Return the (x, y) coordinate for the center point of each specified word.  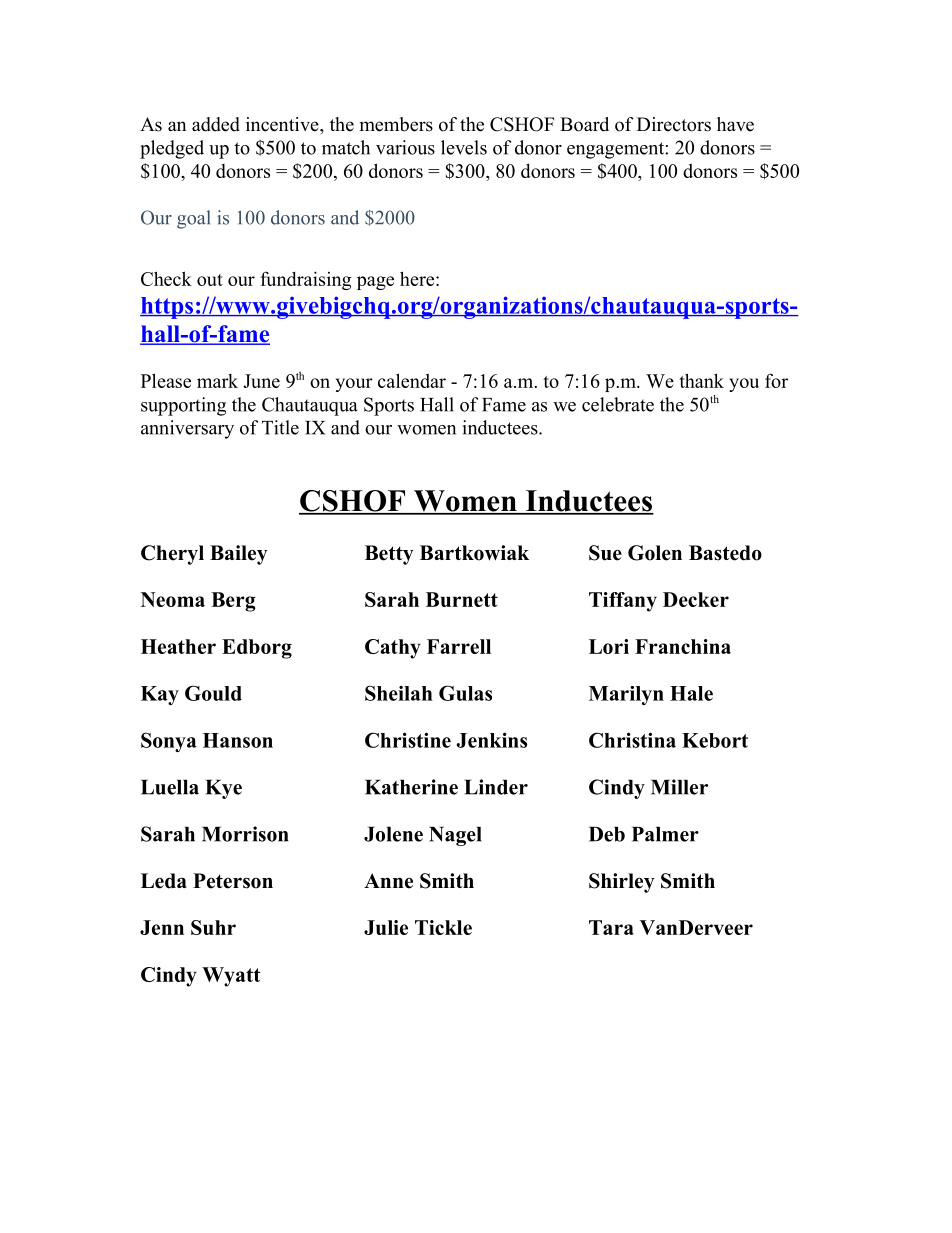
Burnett (462, 599)
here (418, 278)
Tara (611, 927)
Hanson (238, 740)
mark (217, 381)
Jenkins (491, 740)
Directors (674, 124)
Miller (679, 787)
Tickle (443, 927)
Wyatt (231, 977)
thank (701, 380)
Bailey (239, 555)
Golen (655, 553)
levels (464, 147)
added (216, 124)
